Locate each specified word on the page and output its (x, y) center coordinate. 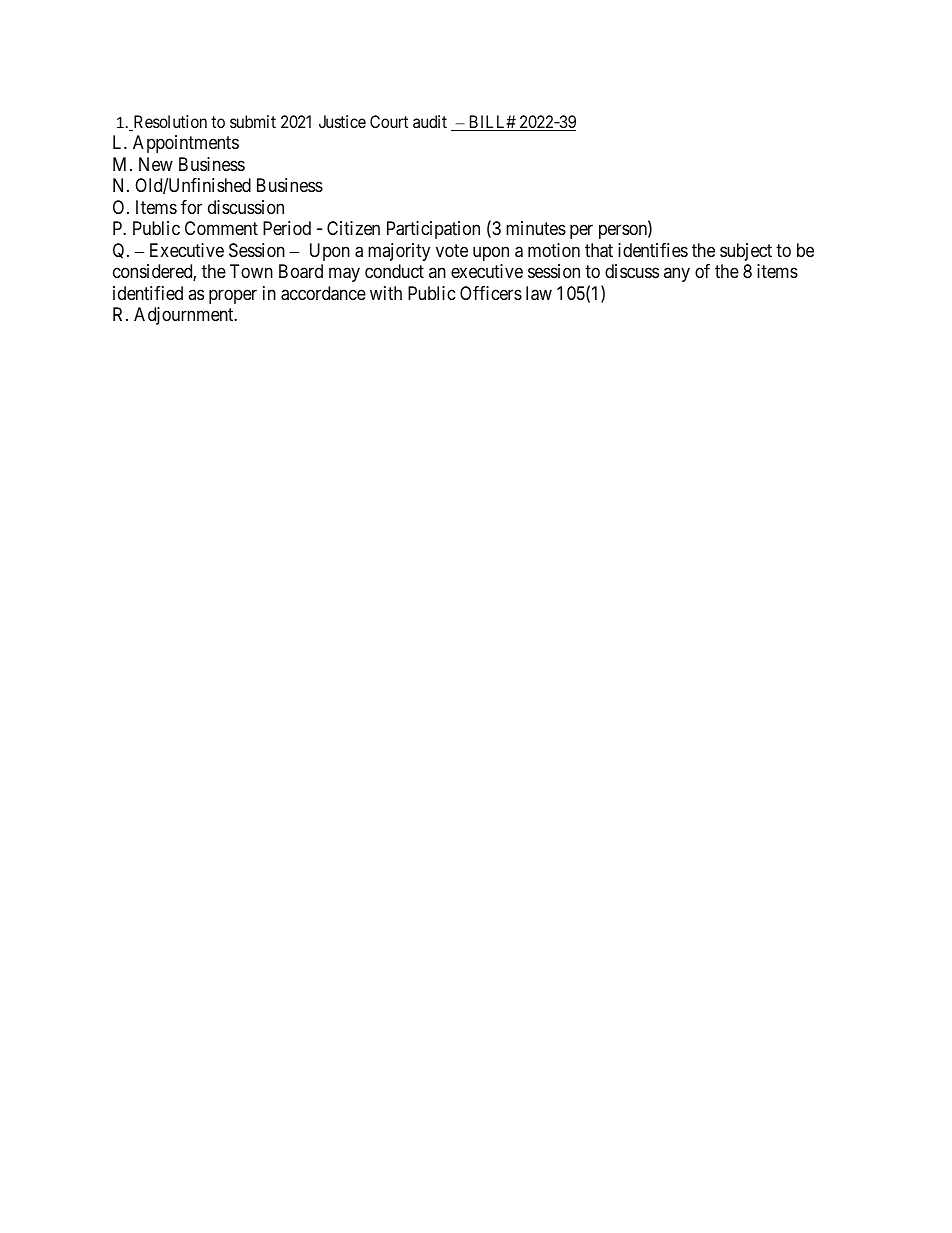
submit (253, 121)
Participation (433, 230)
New (156, 164)
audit (430, 121)
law (539, 293)
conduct (394, 271)
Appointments (186, 144)
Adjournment (185, 316)
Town (251, 271)
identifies (653, 250)
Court (389, 121)
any (677, 275)
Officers (491, 293)
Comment (221, 228)
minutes (536, 228)
